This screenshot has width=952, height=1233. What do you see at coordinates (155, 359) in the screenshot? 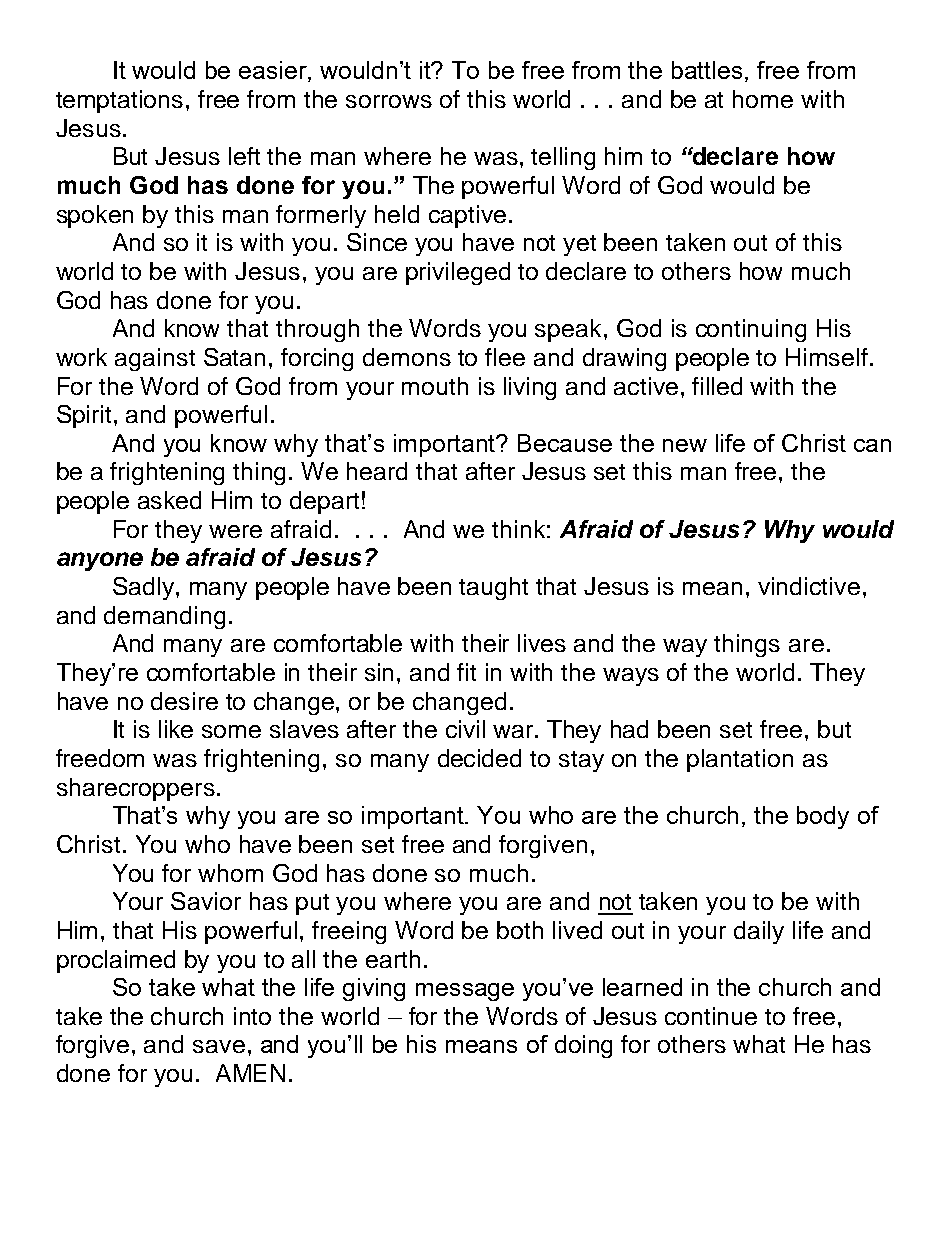
I see `against` at bounding box center [155, 359].
